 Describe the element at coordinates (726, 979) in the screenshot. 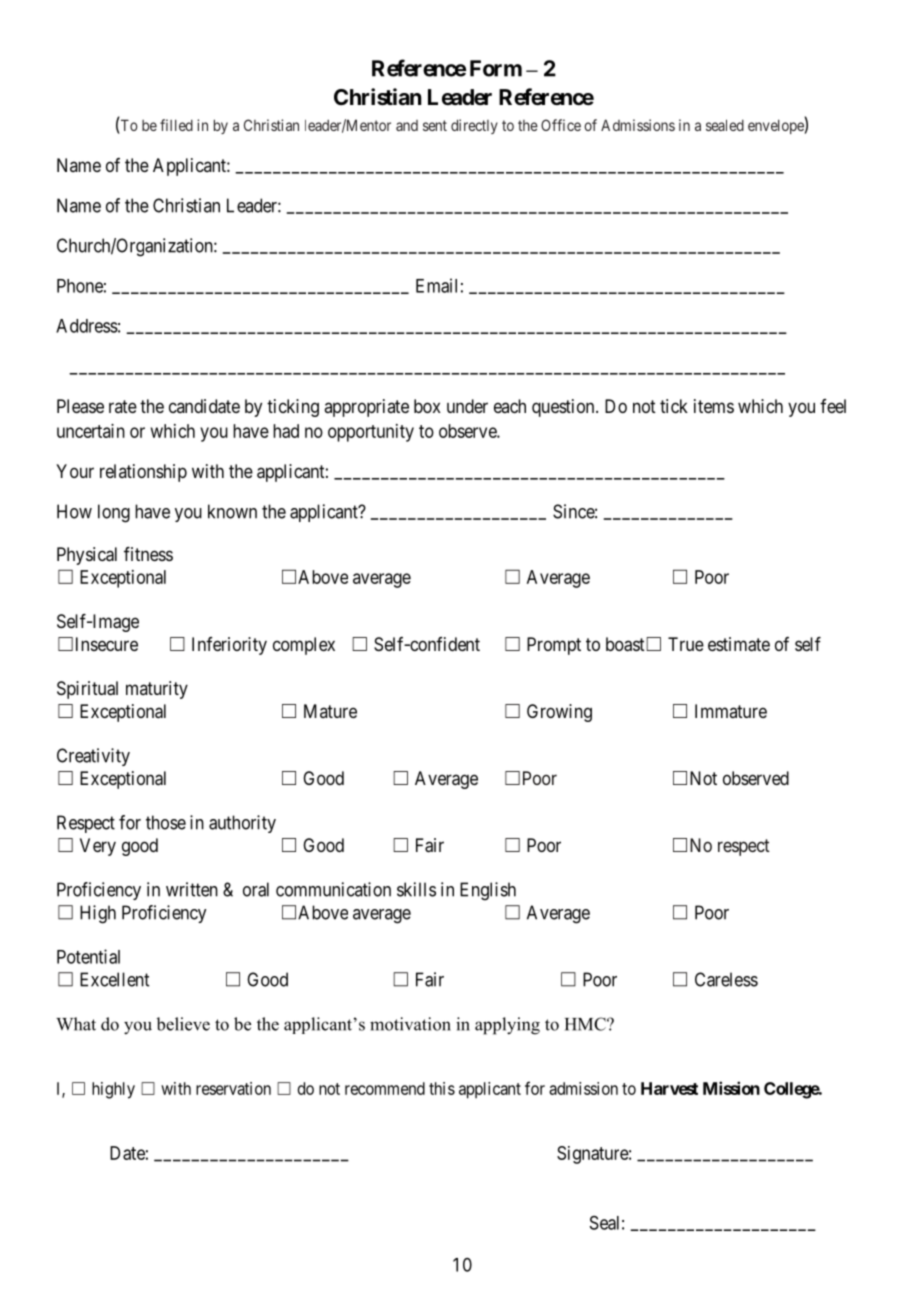

I see `Careless` at that location.
